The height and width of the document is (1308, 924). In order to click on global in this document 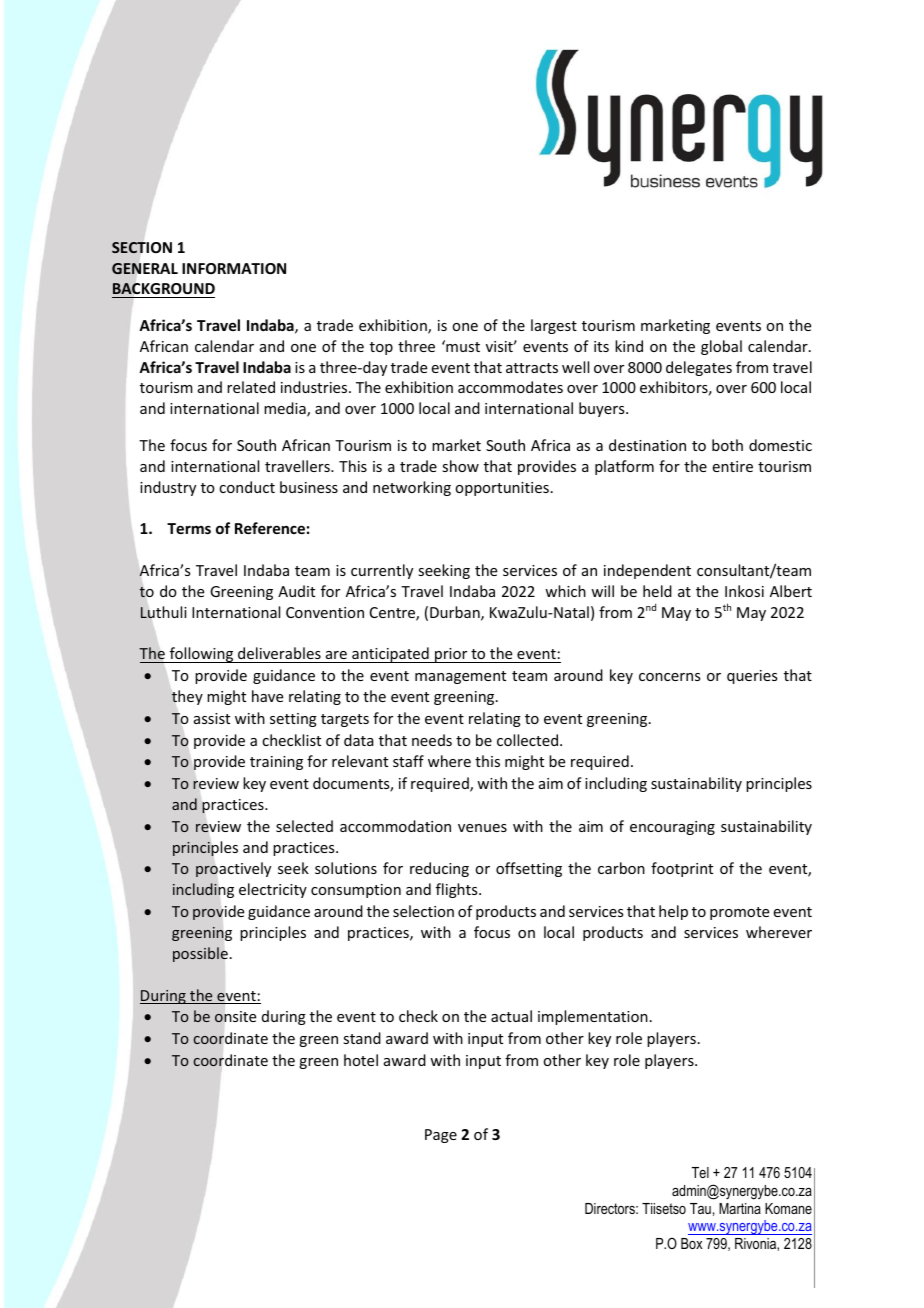, I will do `click(721, 347)`.
